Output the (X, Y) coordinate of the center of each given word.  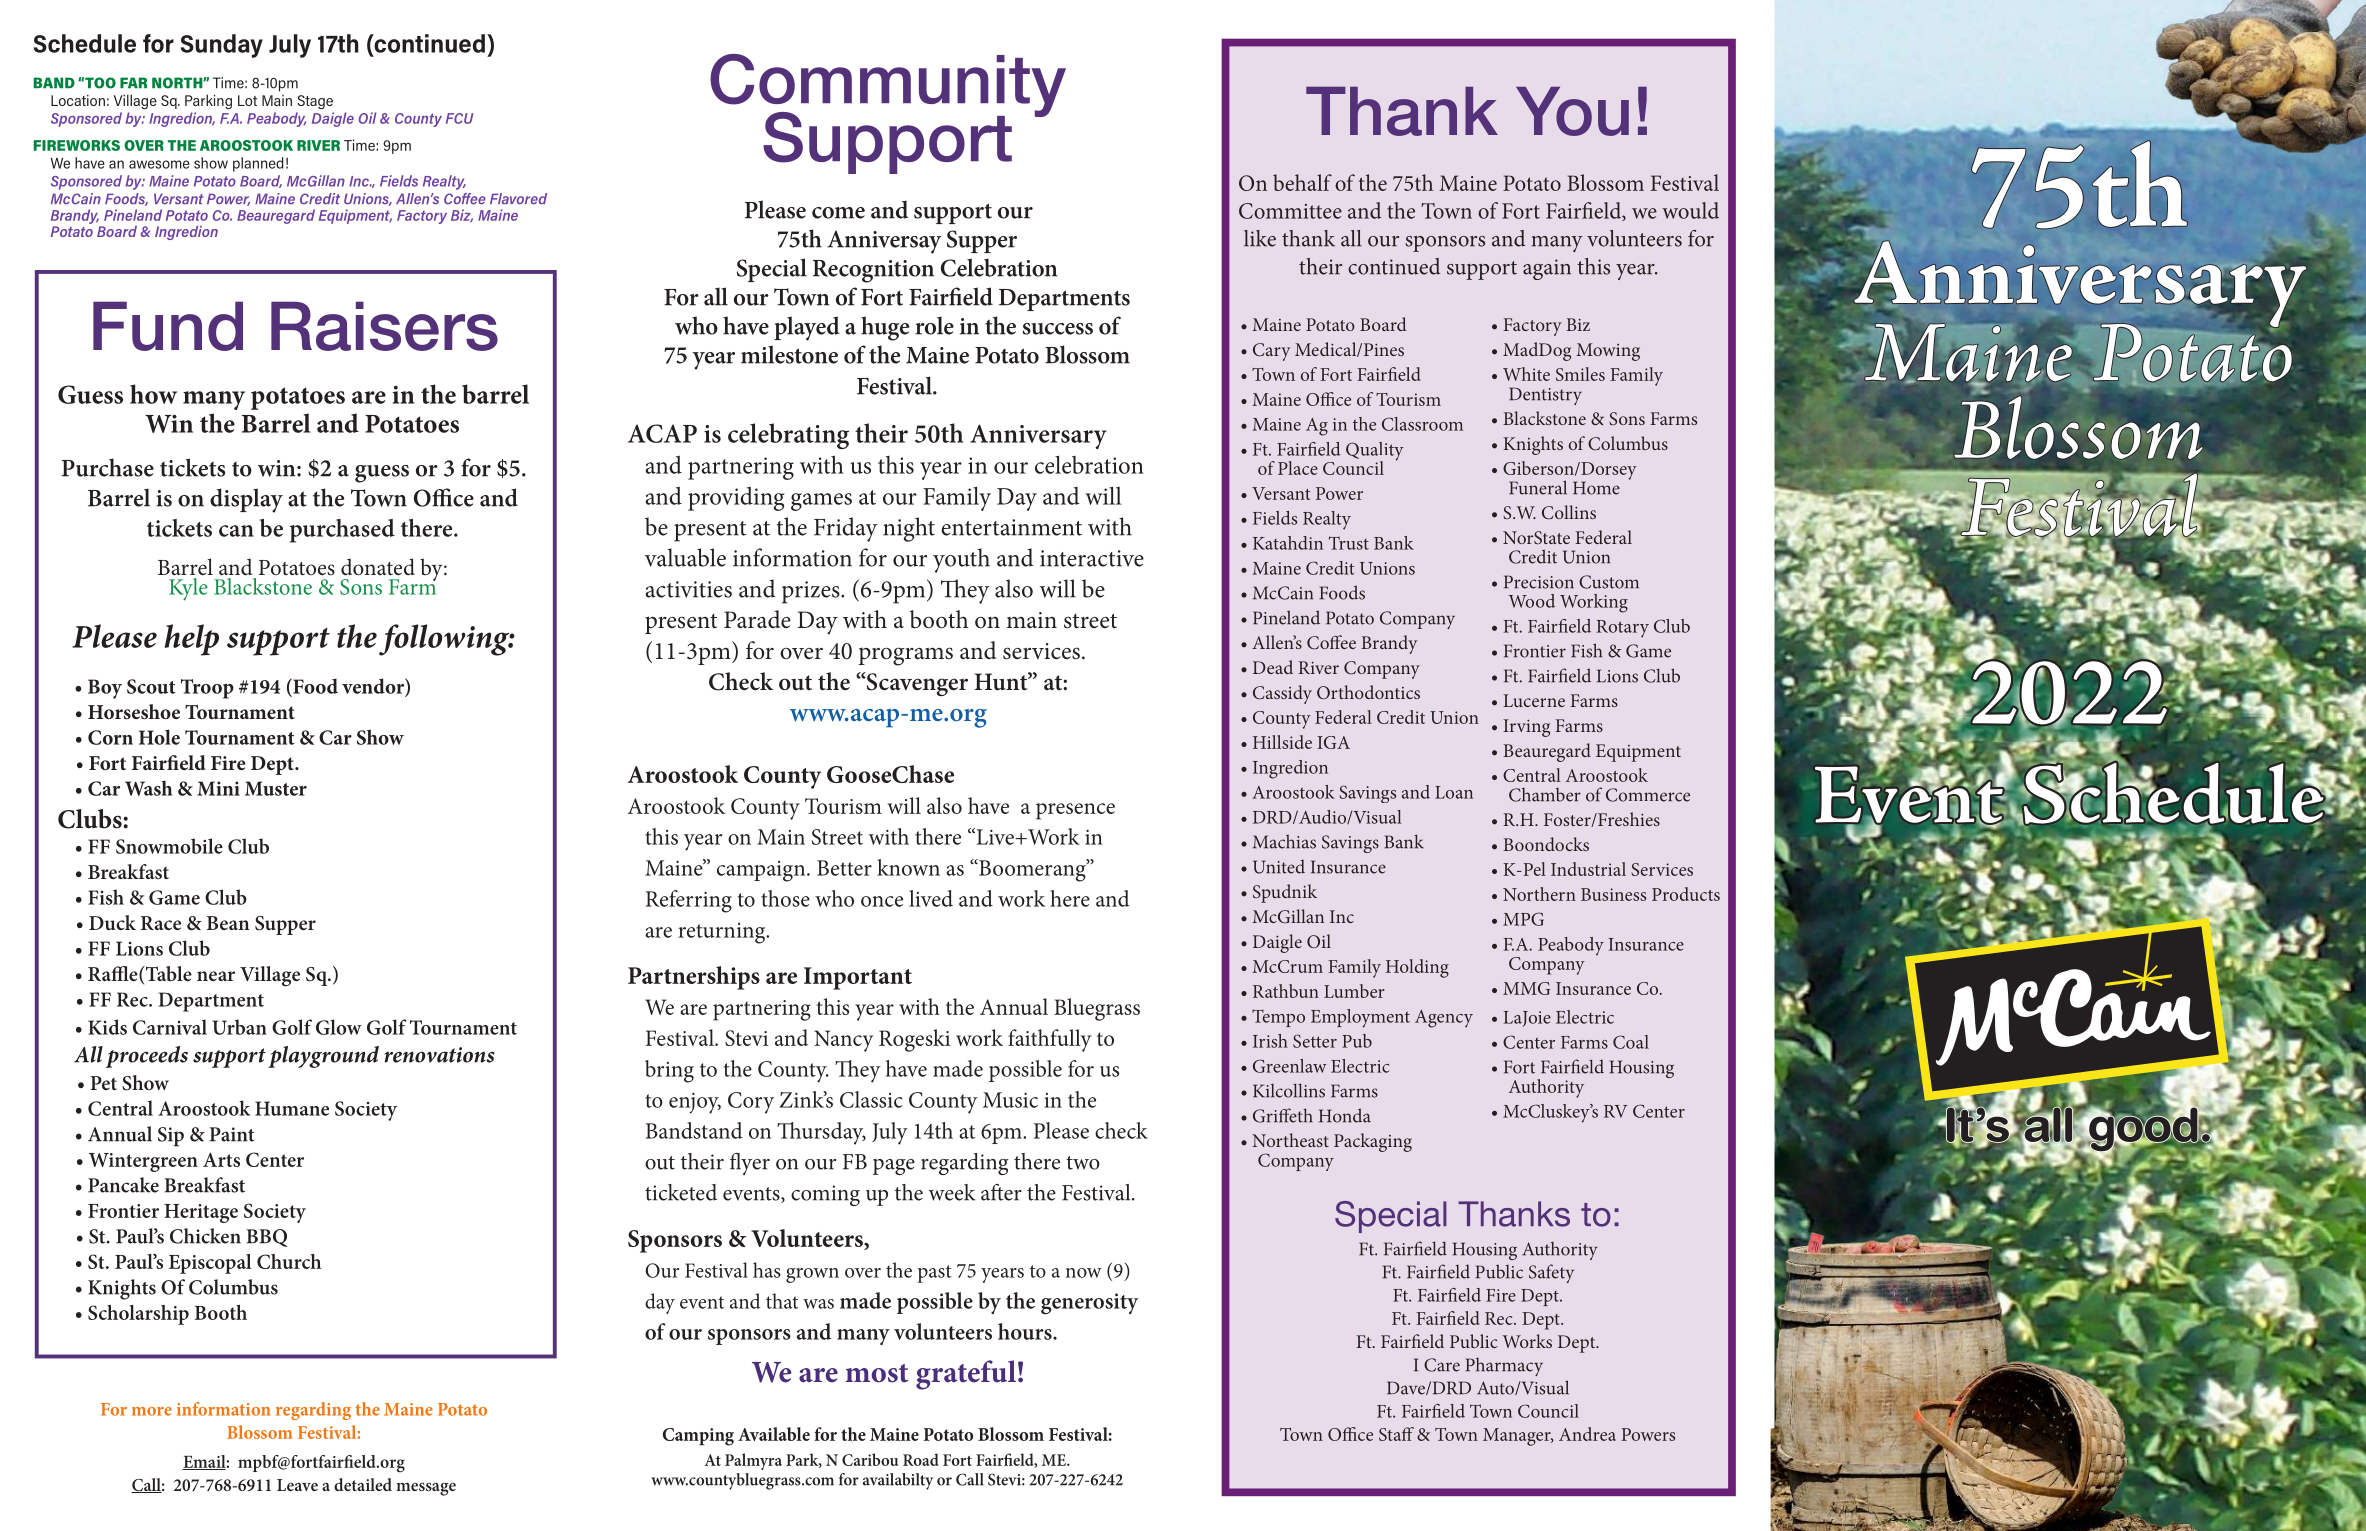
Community (888, 87)
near (216, 976)
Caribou (870, 1459)
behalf (1302, 182)
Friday (846, 529)
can (236, 531)
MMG (1526, 988)
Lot (247, 100)
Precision (1539, 582)
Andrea (1587, 1434)
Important (858, 978)
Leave (297, 1485)
